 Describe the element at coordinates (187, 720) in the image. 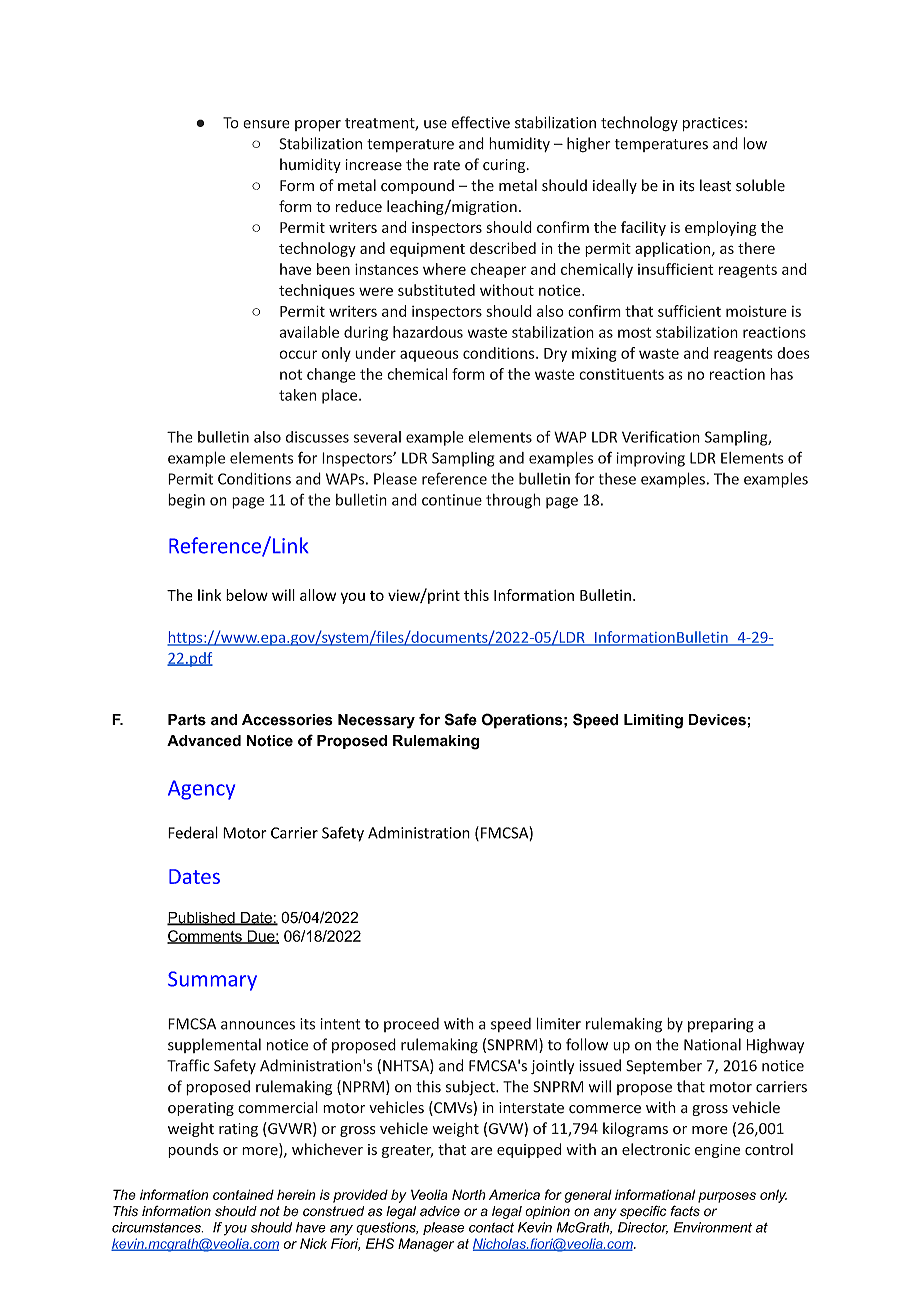

I see `Parts` at that location.
